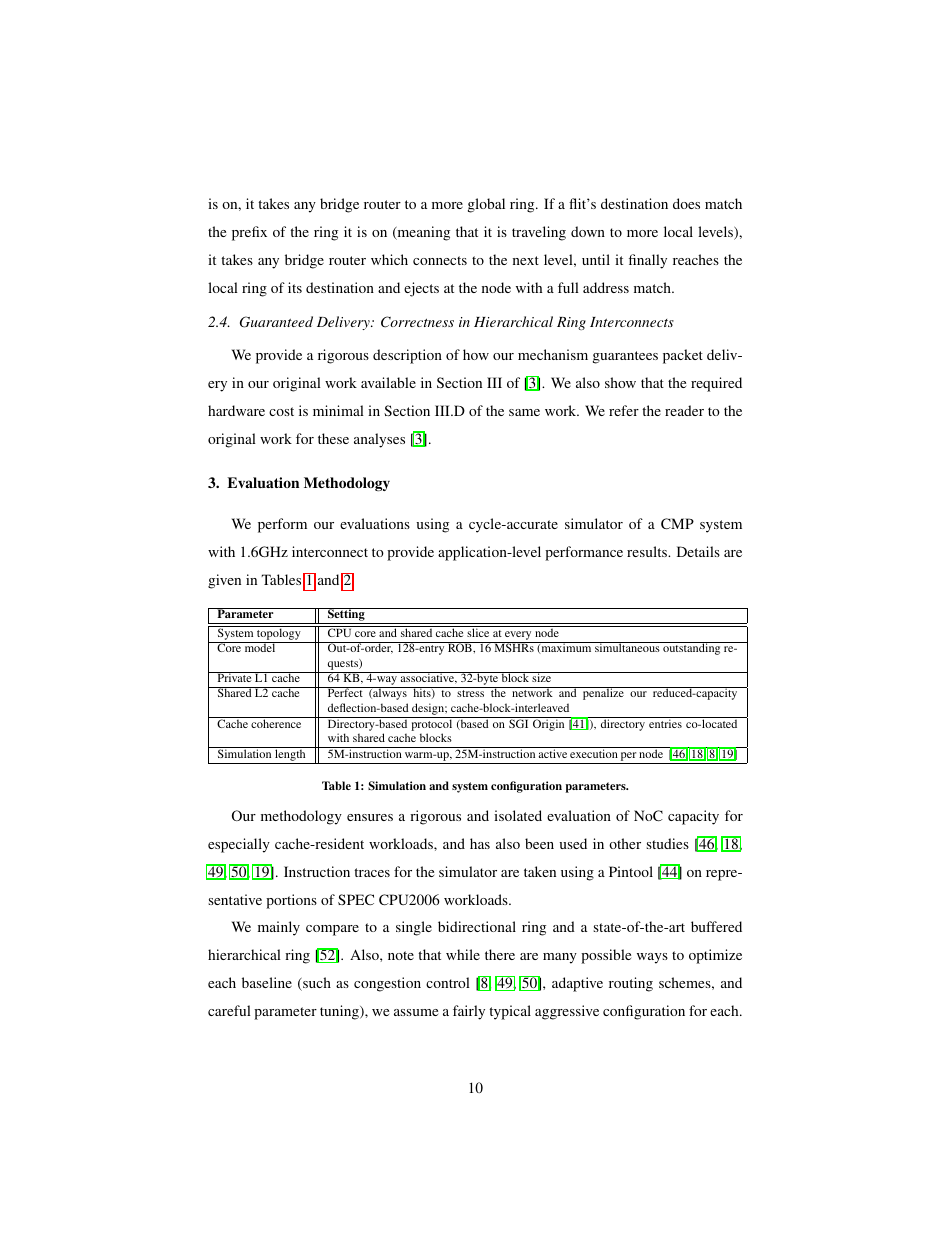 The width and height of the screenshot is (952, 1233). I want to click on global, so click(486, 205).
